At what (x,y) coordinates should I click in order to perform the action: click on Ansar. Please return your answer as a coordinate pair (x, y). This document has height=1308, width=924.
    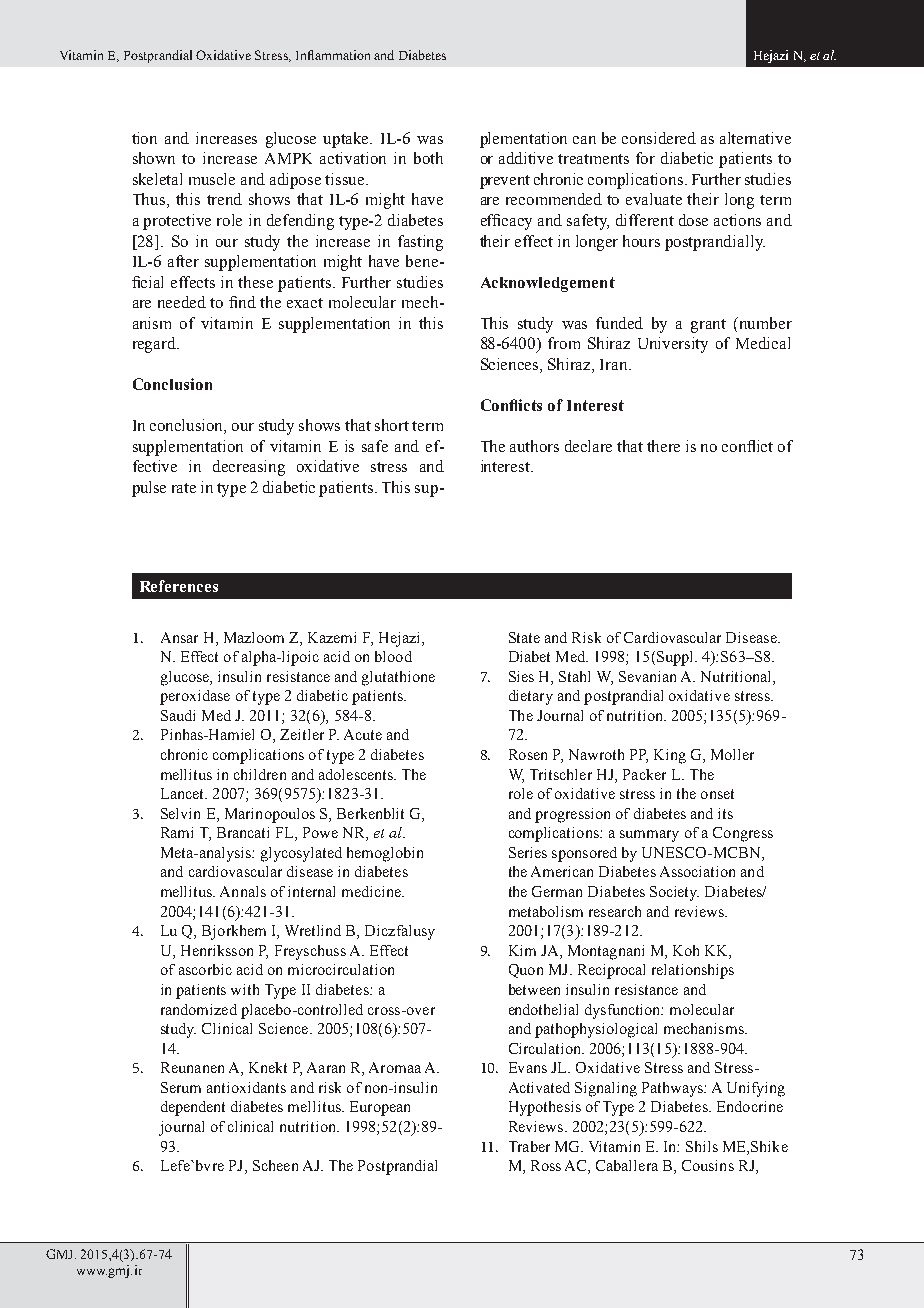
    Looking at the image, I should click on (179, 637).
